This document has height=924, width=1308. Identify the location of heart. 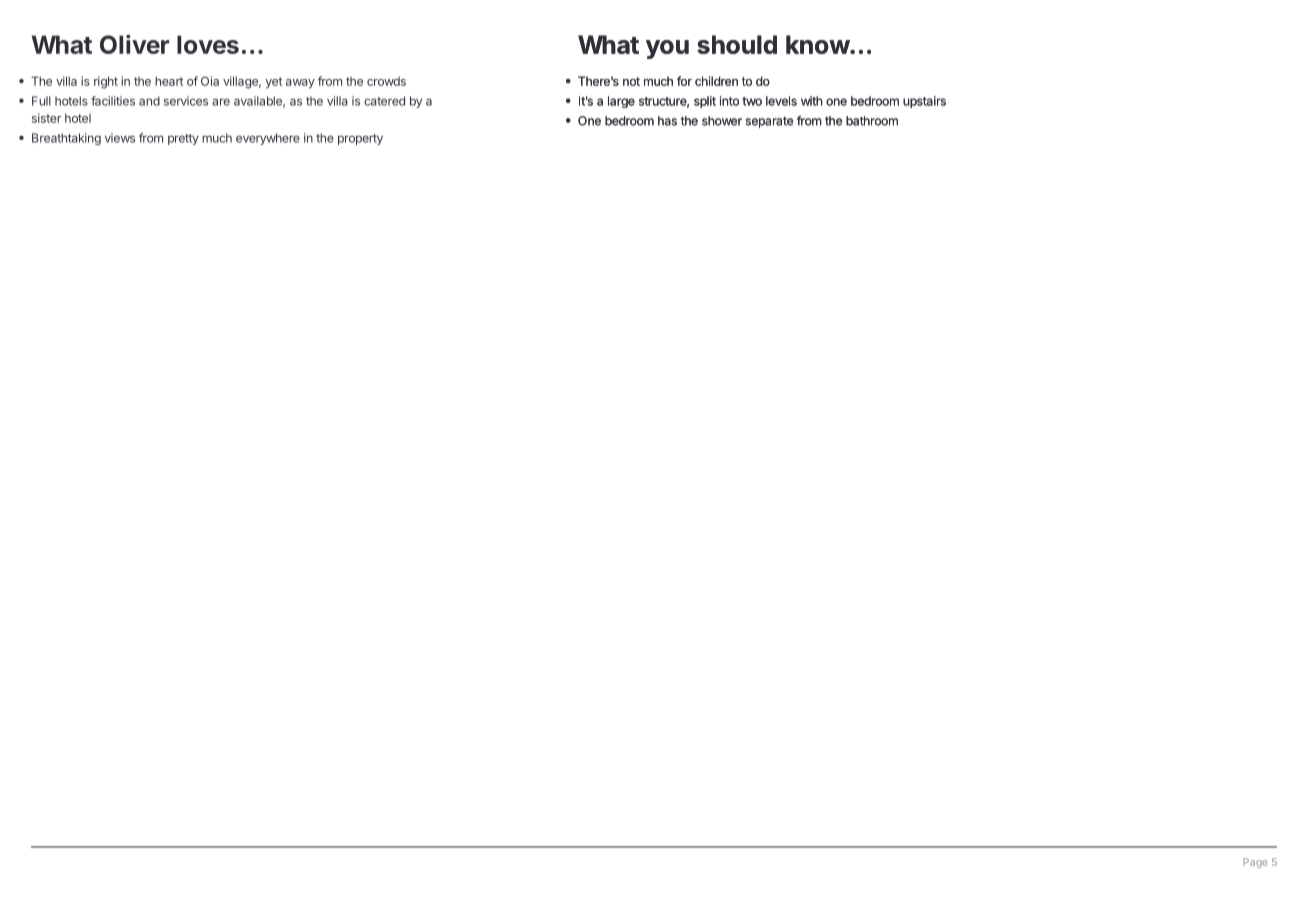
(169, 81).
